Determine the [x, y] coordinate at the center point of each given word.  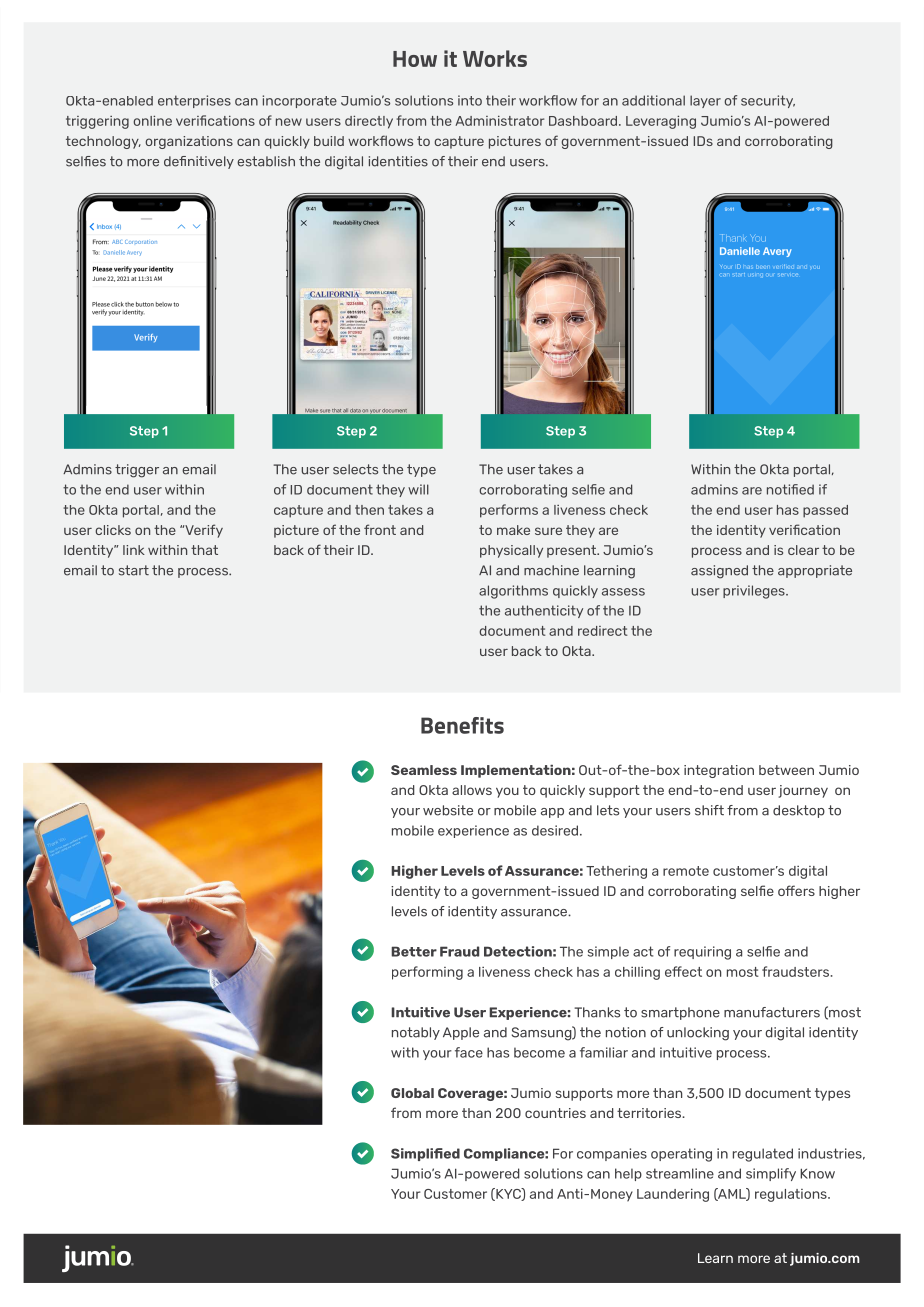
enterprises [194, 101]
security [768, 101]
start [134, 570]
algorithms [513, 592]
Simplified [425, 1154]
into [470, 100]
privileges [755, 592]
